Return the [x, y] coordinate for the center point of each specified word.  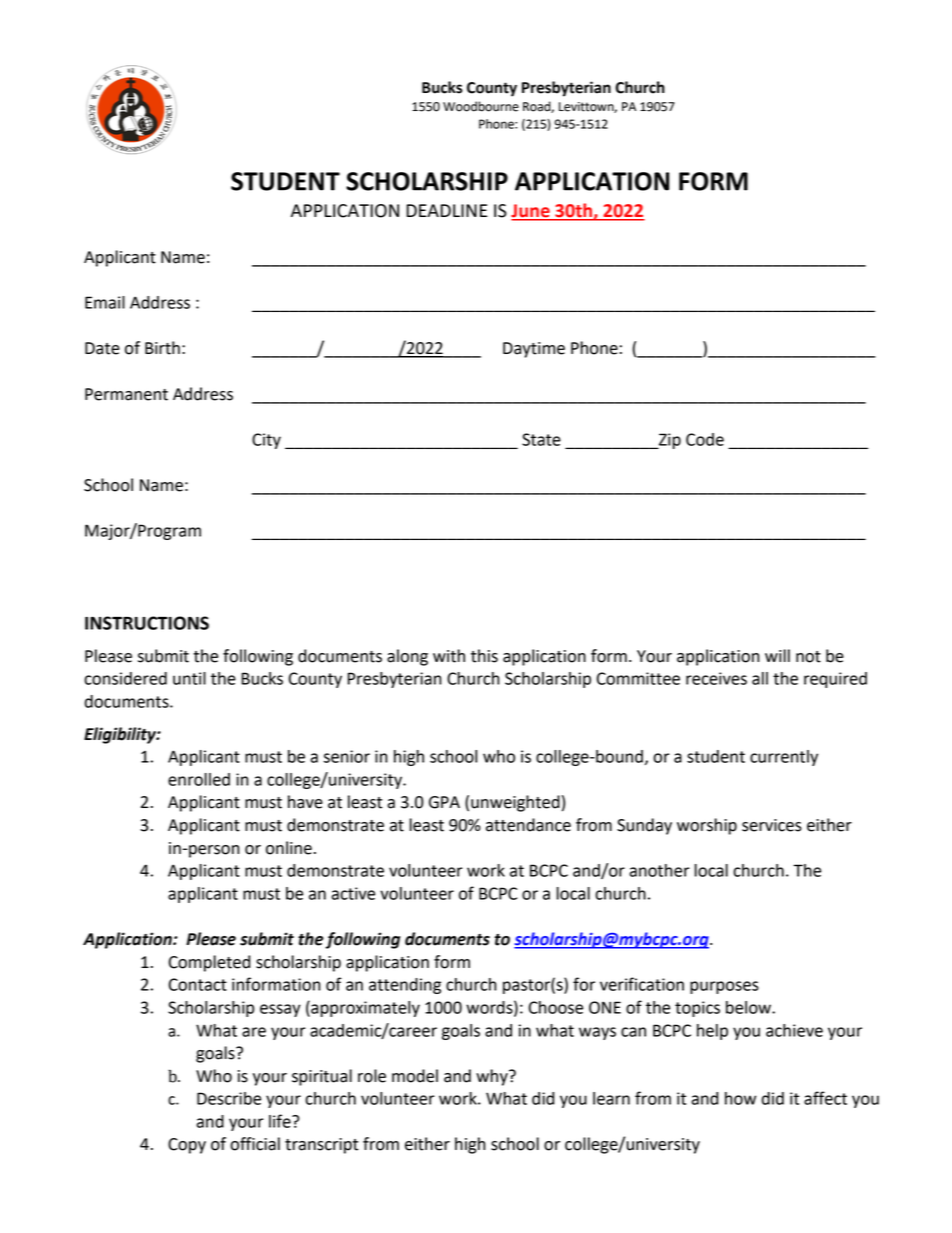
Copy [187, 1146]
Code [705, 439]
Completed [209, 963]
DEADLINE [446, 210]
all [760, 678]
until [189, 678]
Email [105, 302]
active [353, 893]
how [740, 1098]
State [541, 439]
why [493, 1077]
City [266, 441]
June [531, 212]
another [659, 870]
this [484, 656]
